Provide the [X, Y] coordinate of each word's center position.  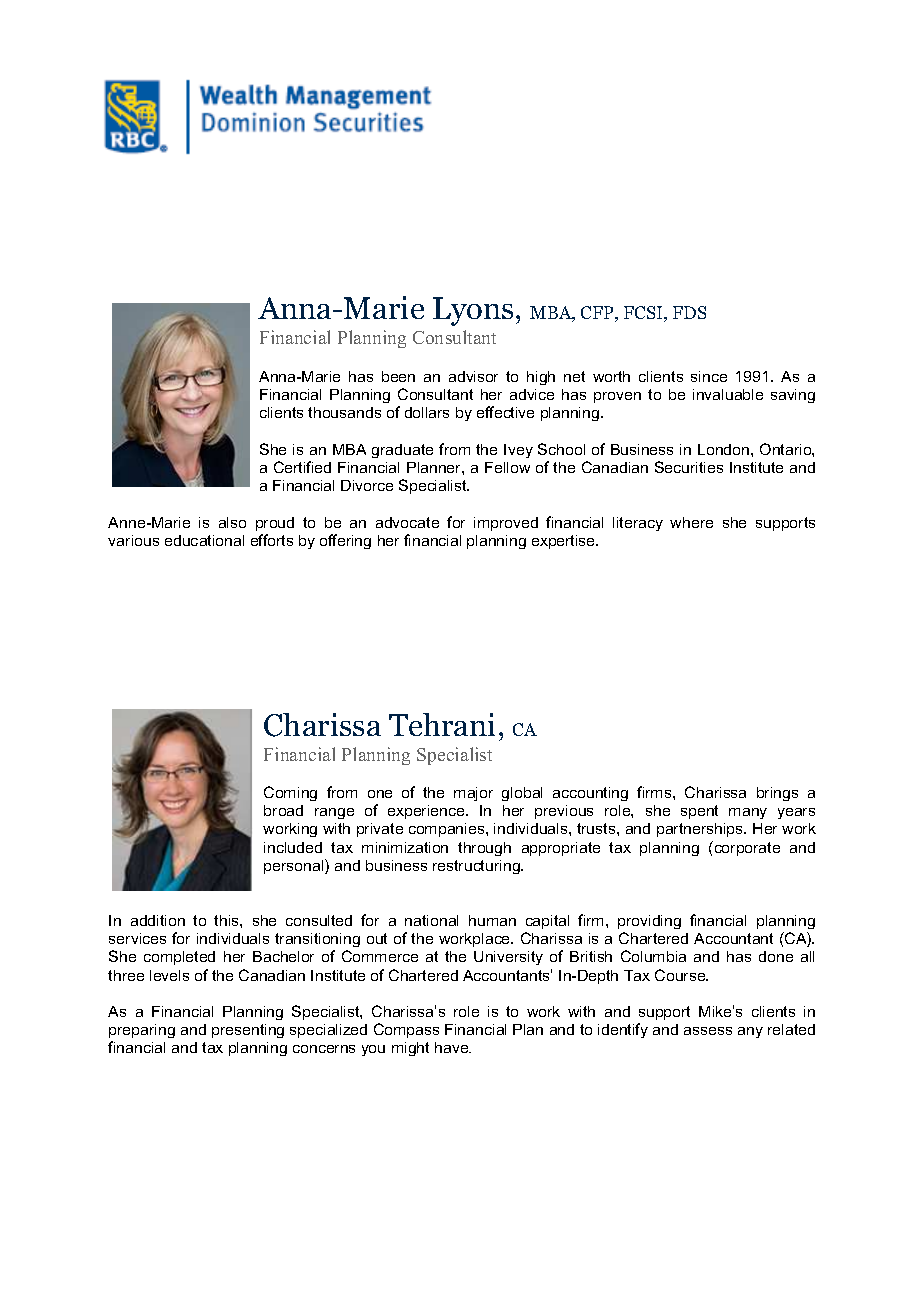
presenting [248, 1031]
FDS [689, 312]
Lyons [473, 311]
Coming [290, 793]
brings [777, 794]
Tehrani [442, 724]
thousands [344, 412]
